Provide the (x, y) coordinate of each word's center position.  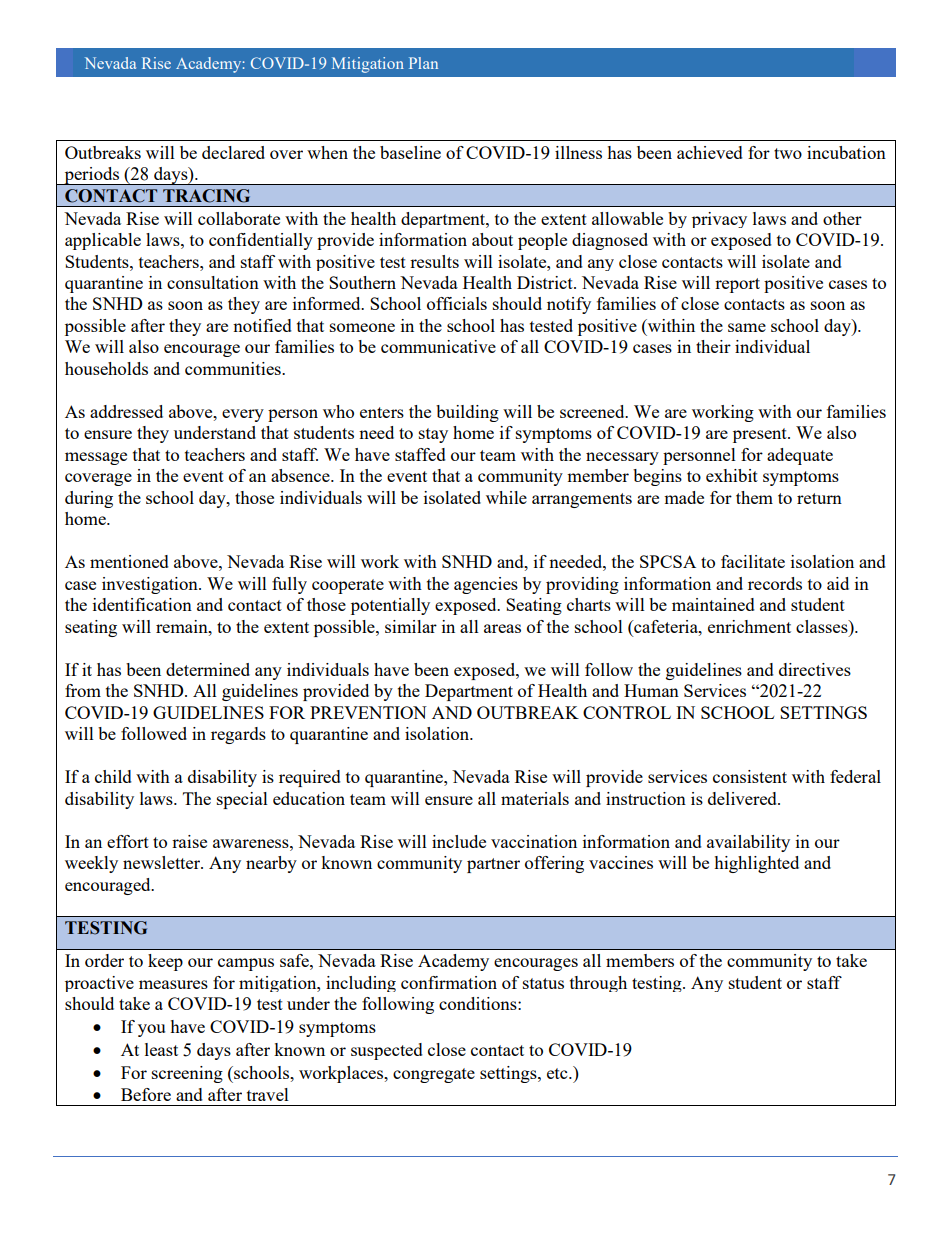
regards (238, 735)
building (467, 413)
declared (233, 152)
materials (535, 798)
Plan (423, 63)
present (761, 435)
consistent (750, 776)
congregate (434, 1075)
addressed (126, 411)
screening (187, 1074)
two (788, 153)
